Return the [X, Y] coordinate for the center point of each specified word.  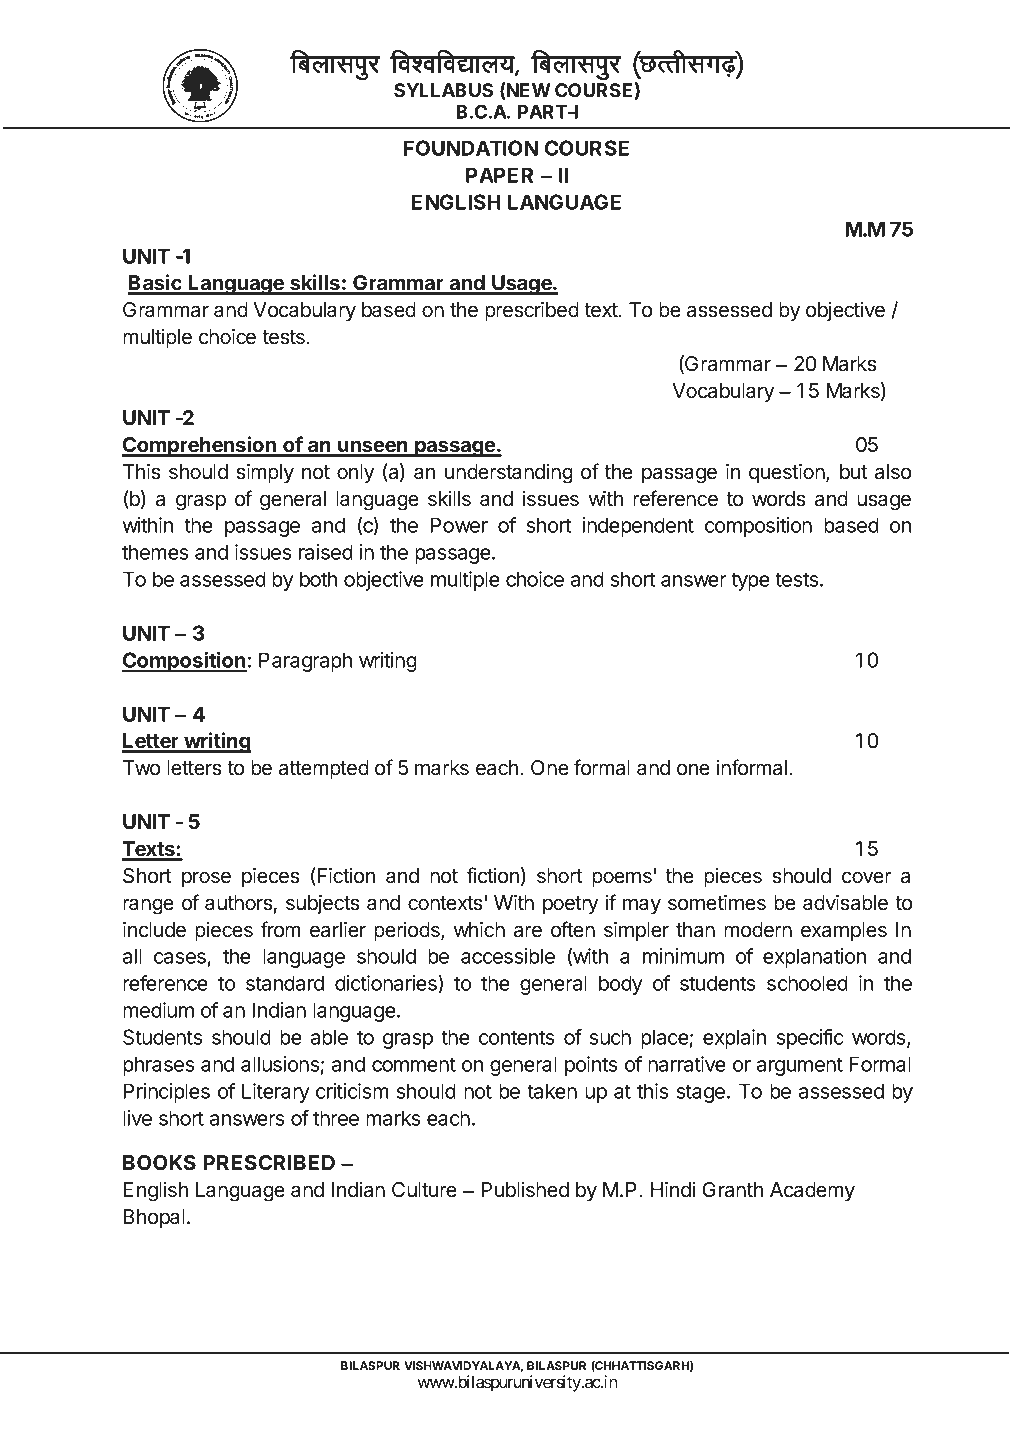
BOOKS [159, 1163]
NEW [528, 90]
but [853, 472]
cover [867, 877]
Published [525, 1190]
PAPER [499, 175]
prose [206, 879]
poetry [570, 905]
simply [265, 473]
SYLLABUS [443, 90]
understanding [509, 474]
